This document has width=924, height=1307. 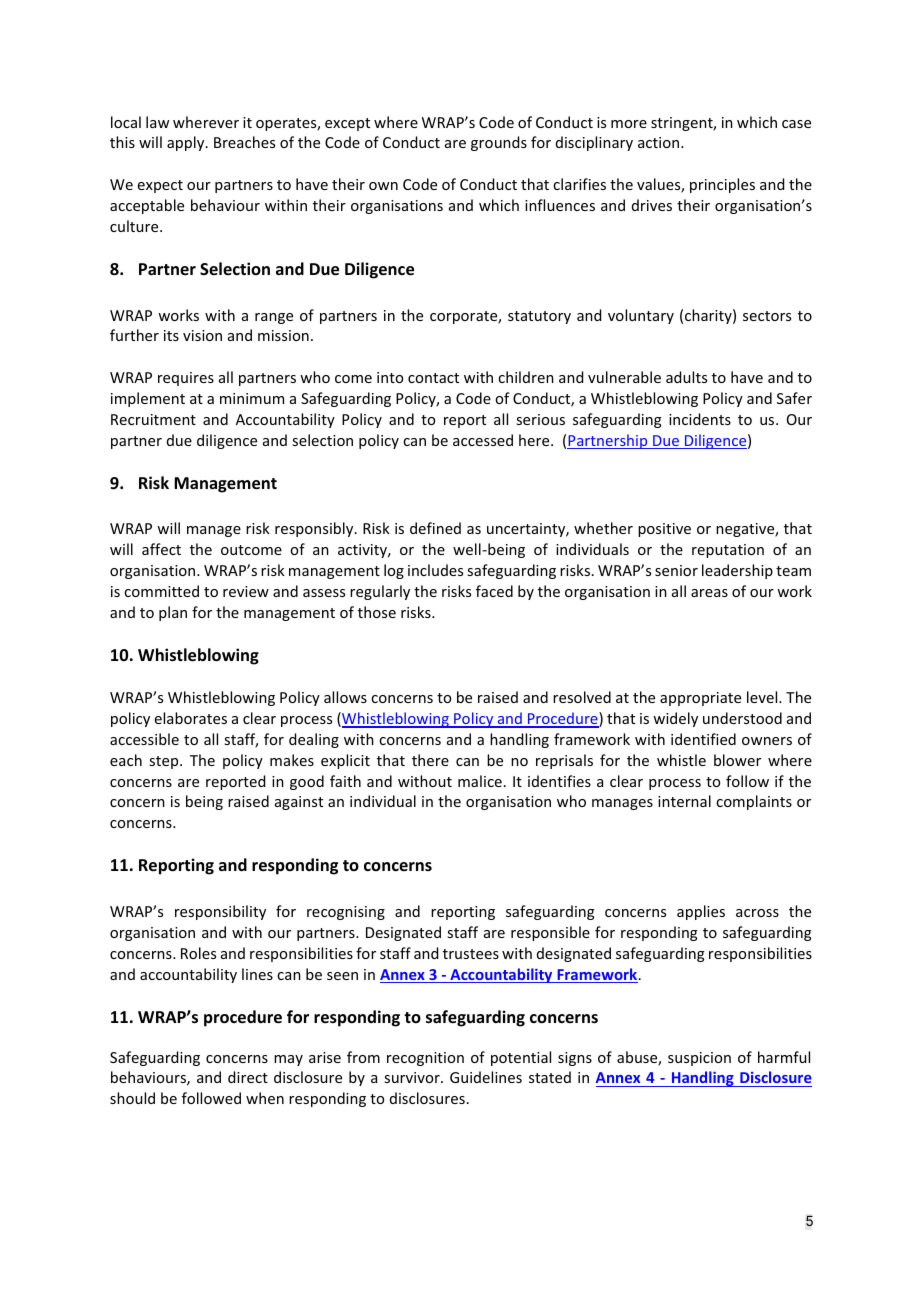 What do you see at coordinates (248, 1077) in the document?
I see `direct` at bounding box center [248, 1077].
